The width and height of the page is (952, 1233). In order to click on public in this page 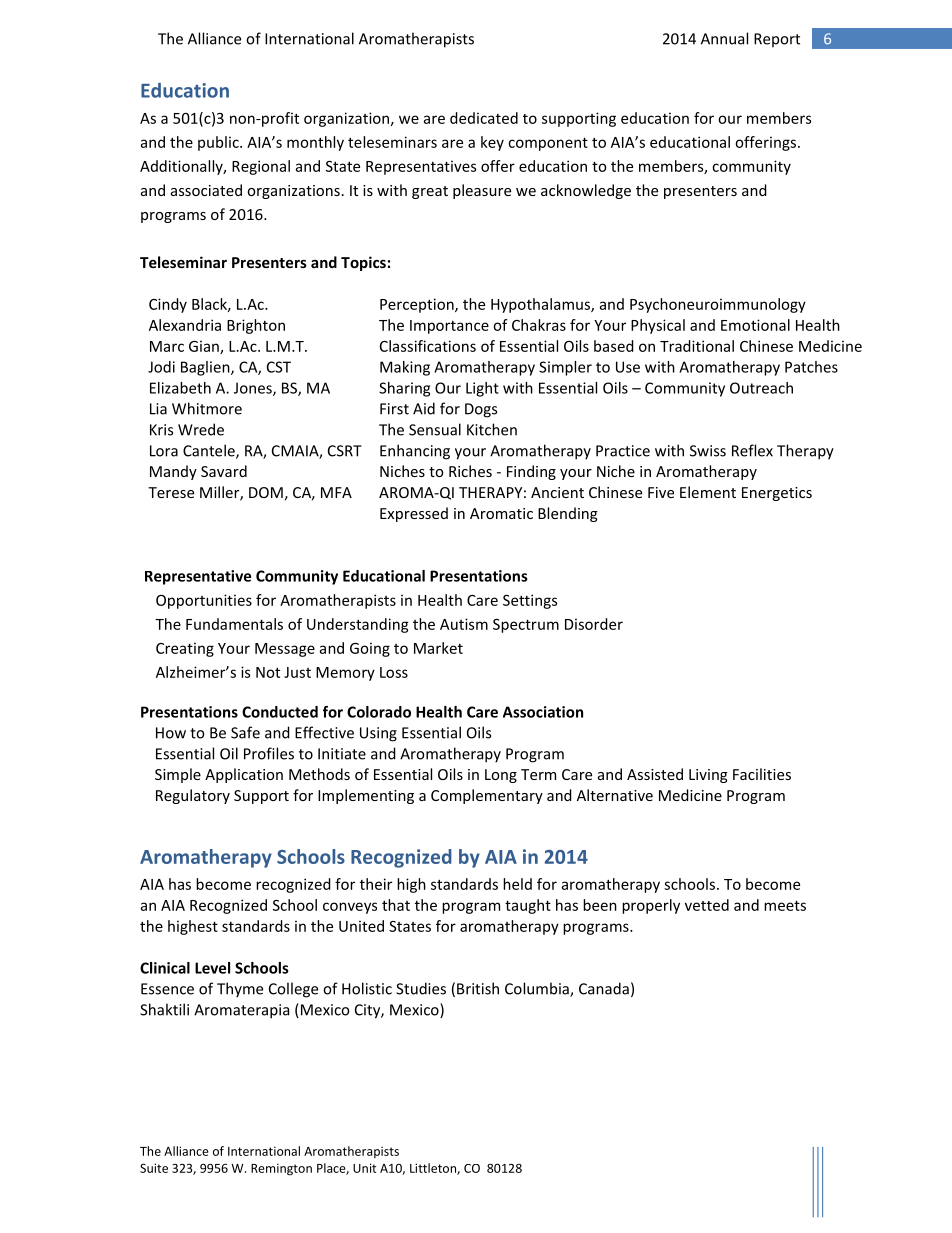, I will do `click(219, 143)`.
